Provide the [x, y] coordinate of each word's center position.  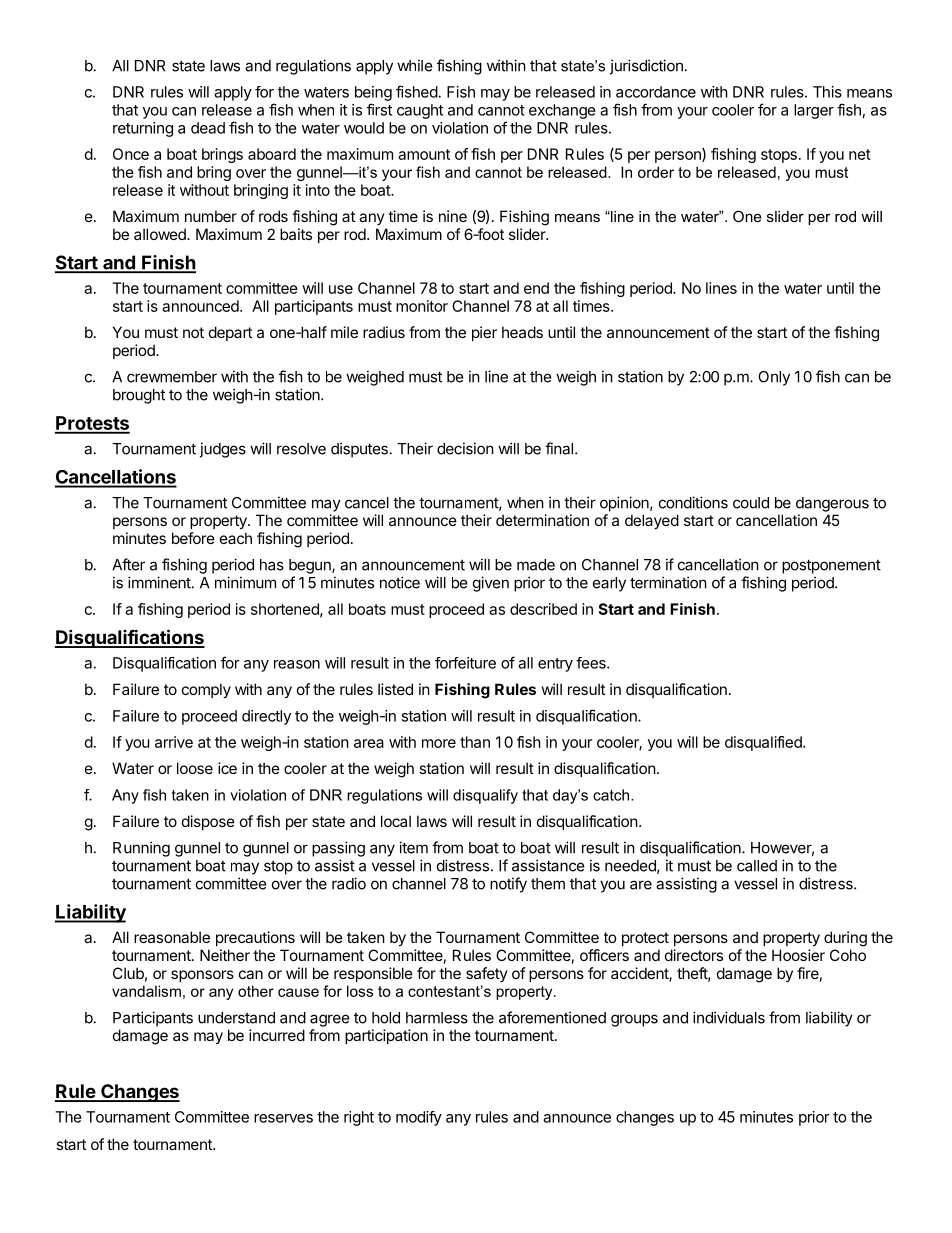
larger [814, 111]
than [475, 742]
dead [208, 128]
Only [774, 378]
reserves [283, 1118]
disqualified [764, 743]
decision [465, 448]
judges [223, 450]
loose [195, 768]
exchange [562, 111]
